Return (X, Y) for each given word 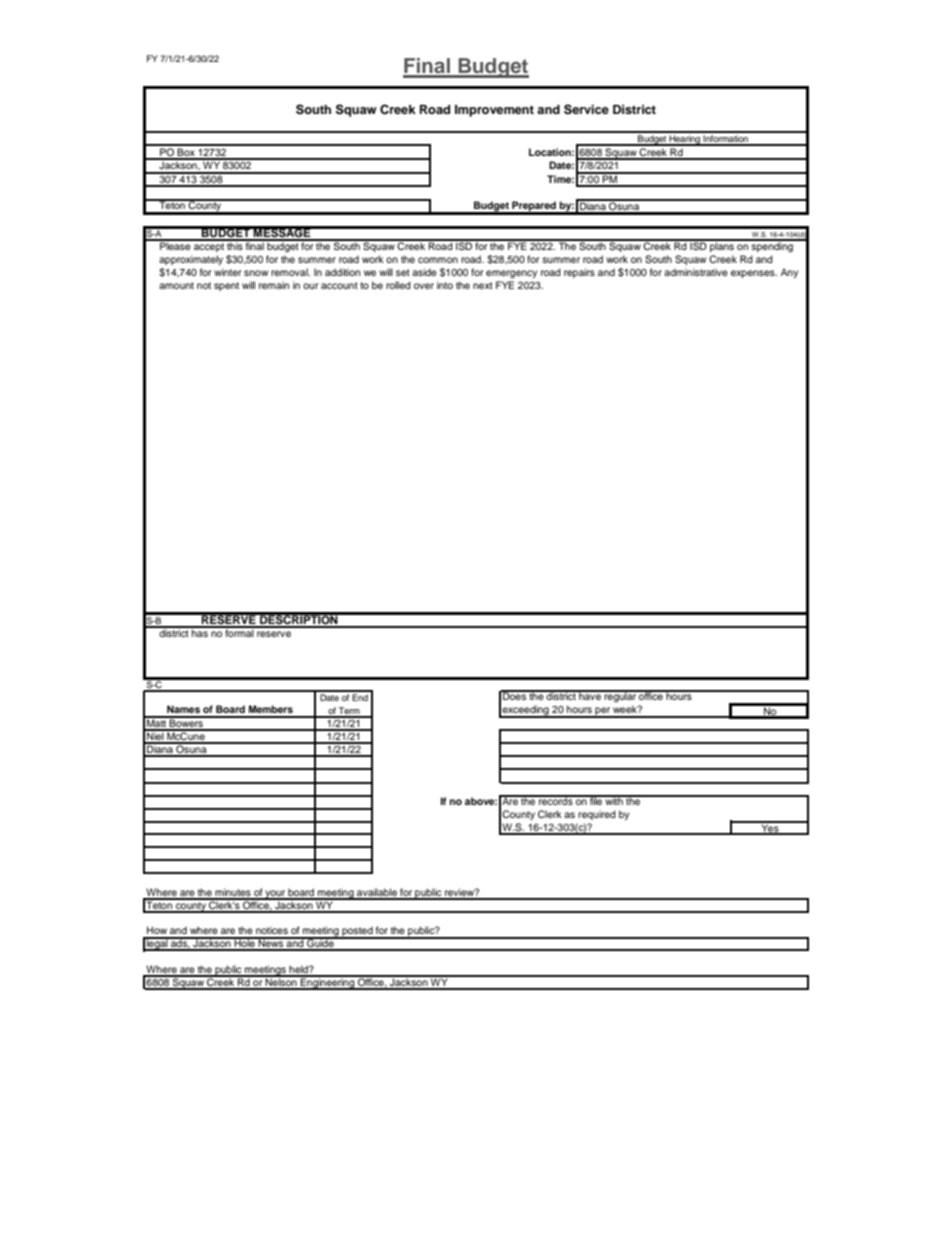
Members (271, 709)
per (602, 712)
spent (226, 286)
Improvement (494, 111)
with (614, 800)
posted (357, 932)
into (445, 285)
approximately (191, 260)
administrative (696, 272)
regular (620, 696)
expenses (754, 274)
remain (274, 285)
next (483, 285)
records (556, 800)
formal (239, 632)
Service (586, 109)
